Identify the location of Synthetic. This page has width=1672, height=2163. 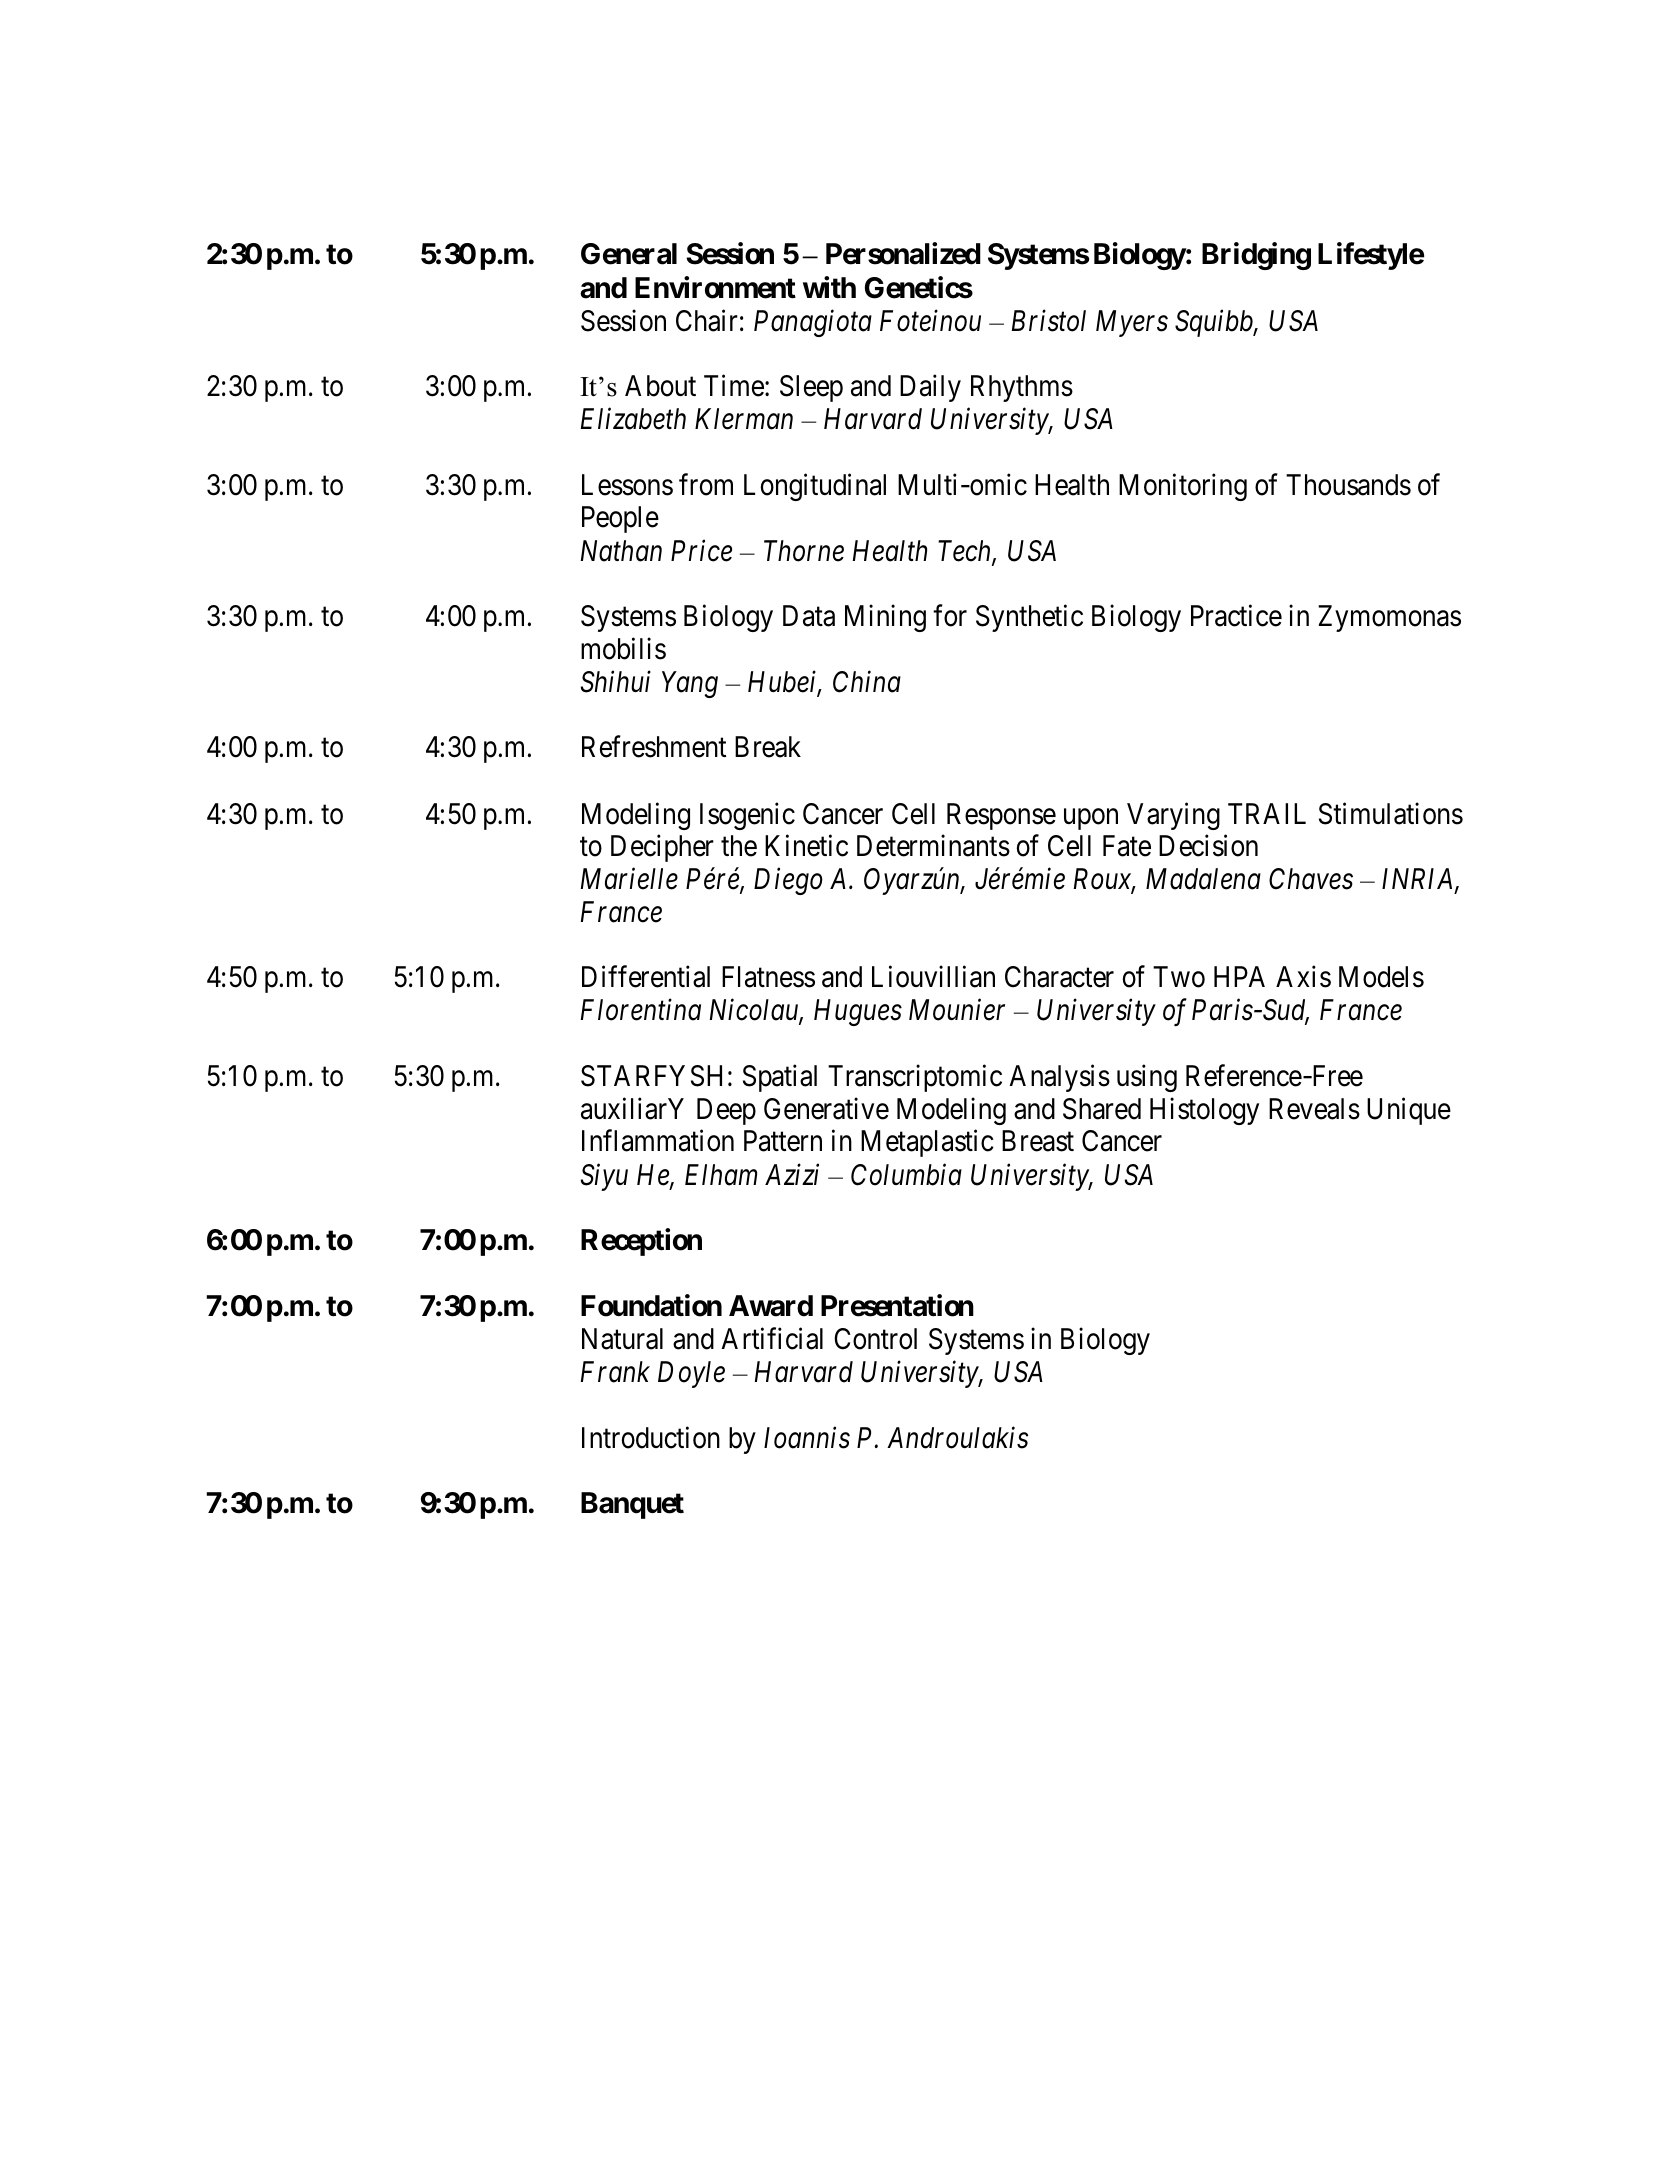
(1029, 618).
